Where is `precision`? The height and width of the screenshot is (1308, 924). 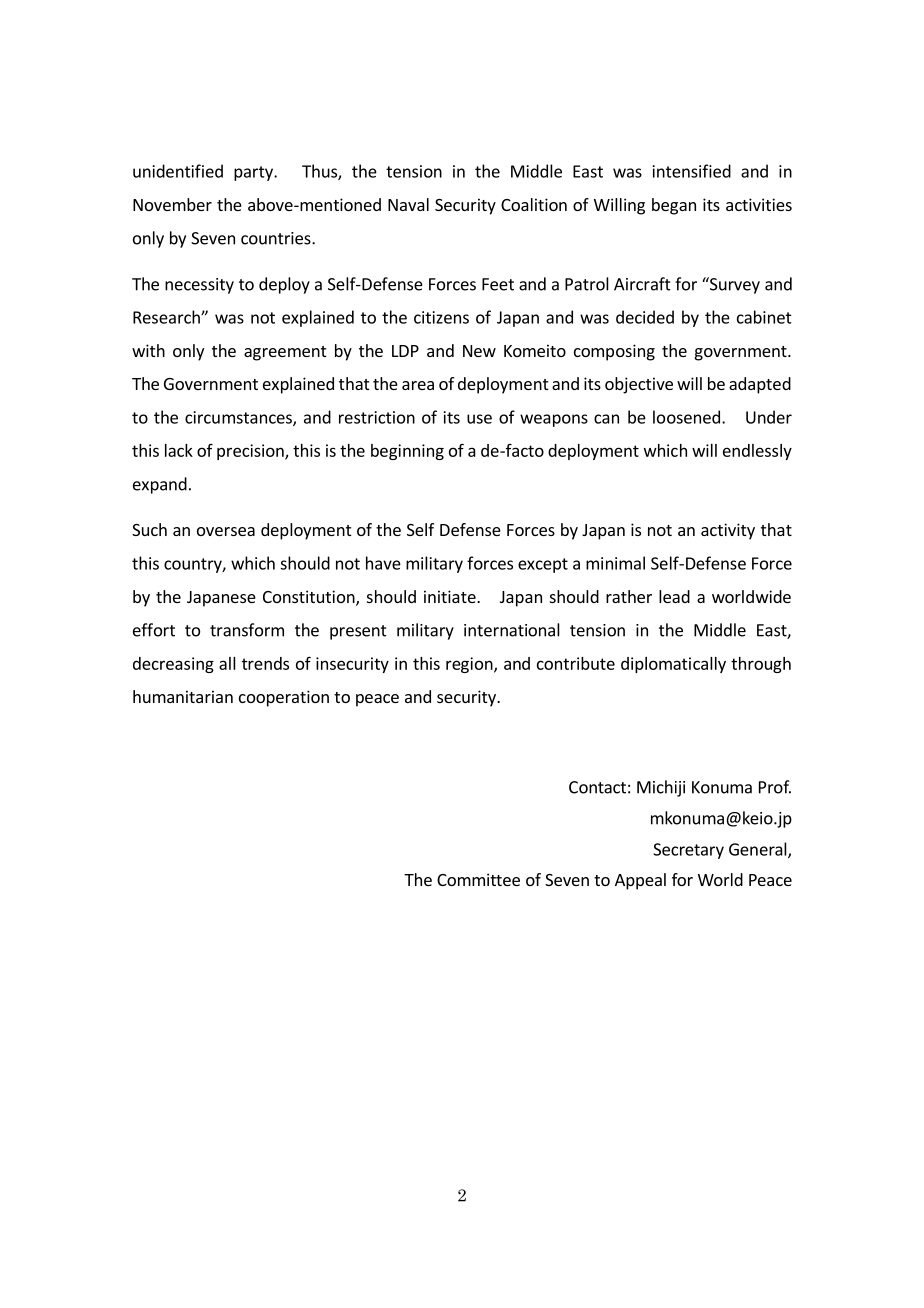 precision is located at coordinates (251, 452).
